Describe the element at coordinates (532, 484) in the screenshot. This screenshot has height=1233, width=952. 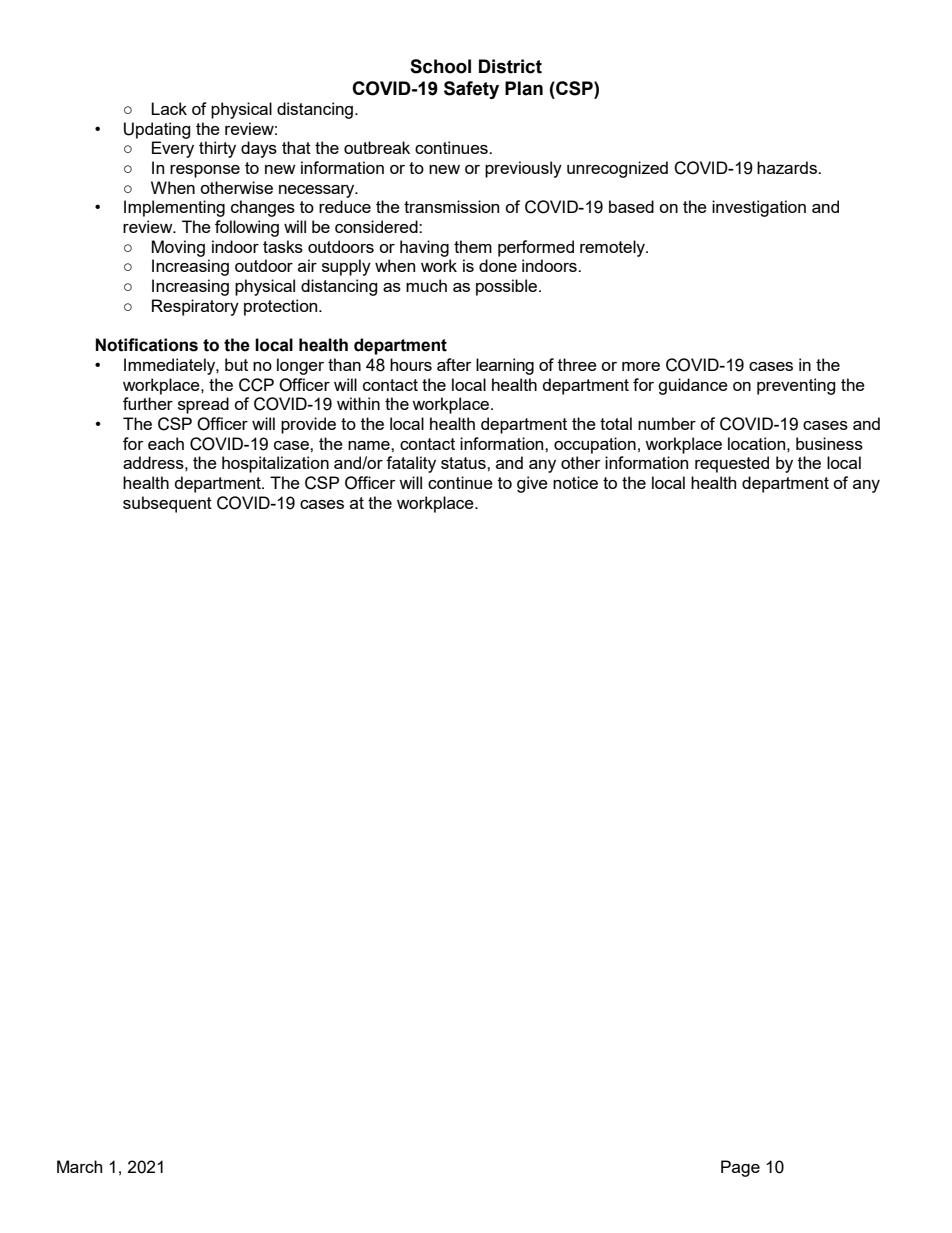
I see `give` at that location.
